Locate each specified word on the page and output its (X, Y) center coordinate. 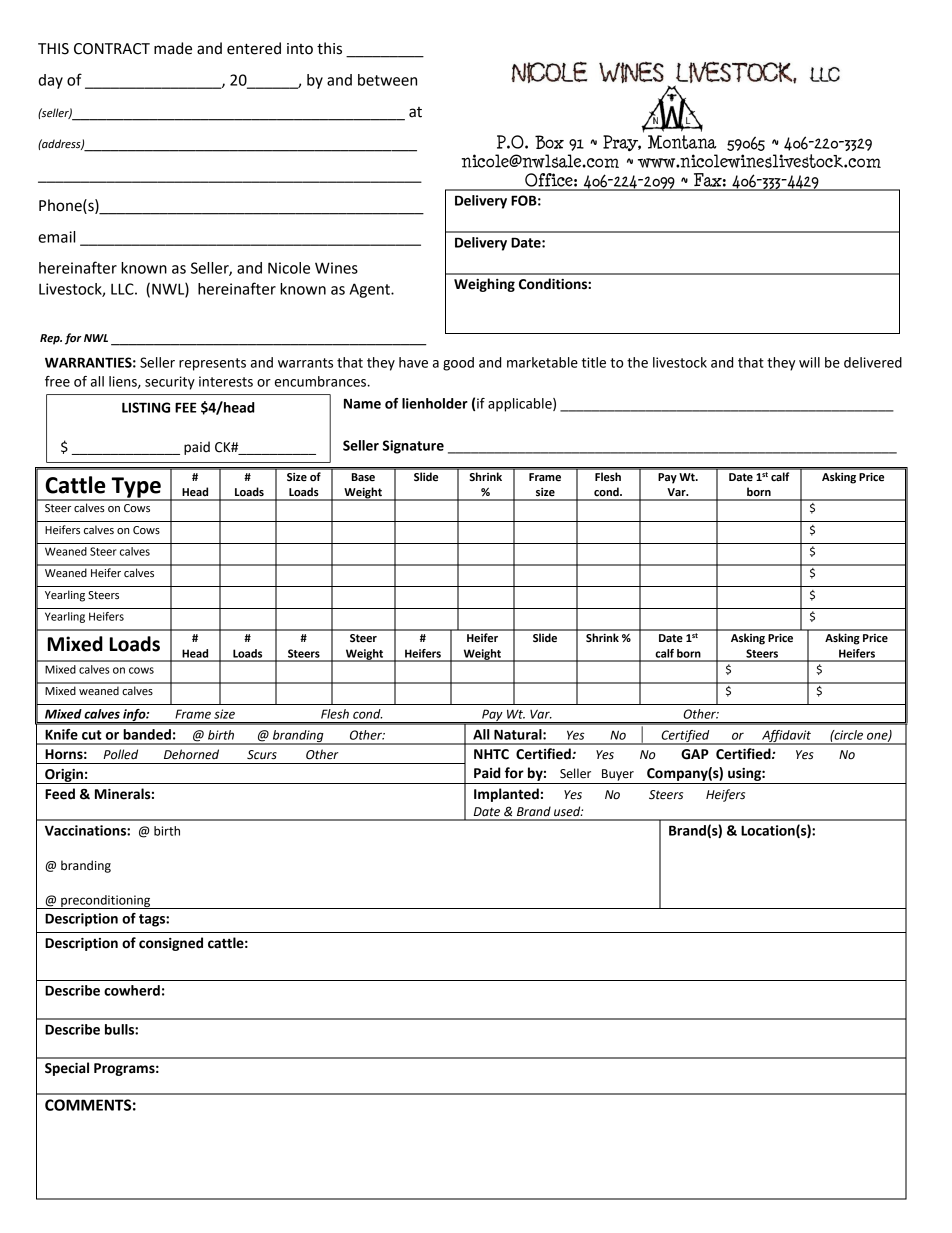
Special (67, 1069)
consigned (171, 944)
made (173, 48)
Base (363, 477)
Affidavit (786, 737)
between (387, 80)
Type (136, 488)
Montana (682, 142)
